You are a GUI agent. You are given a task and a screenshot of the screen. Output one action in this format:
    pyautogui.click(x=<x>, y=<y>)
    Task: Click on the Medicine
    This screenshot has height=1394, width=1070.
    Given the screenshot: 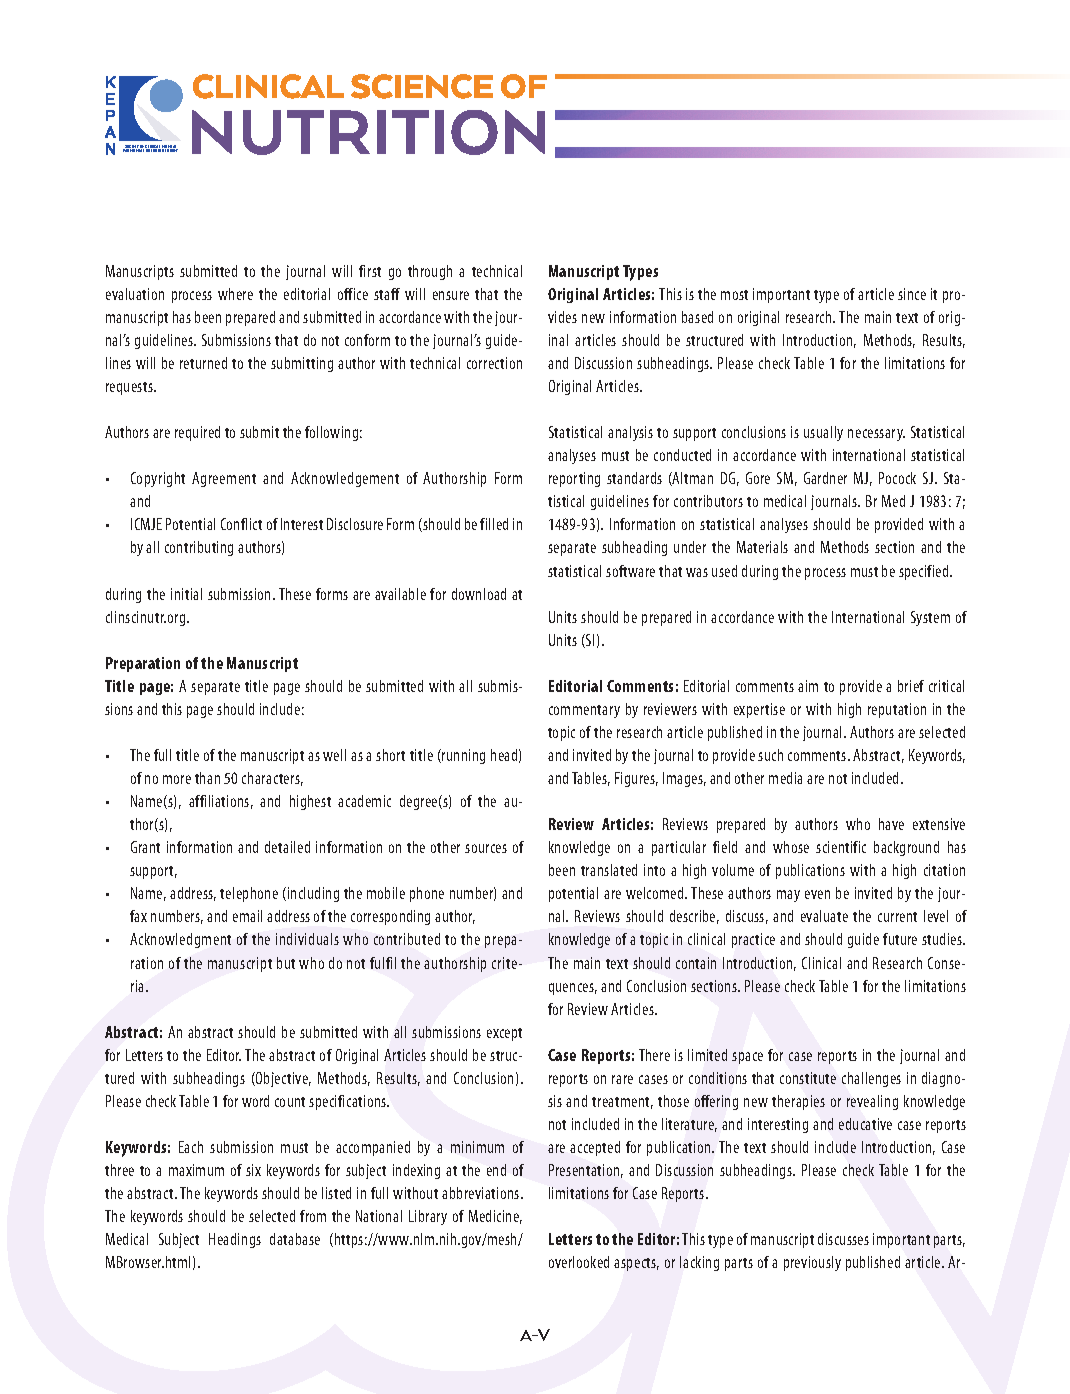 What is the action you would take?
    pyautogui.click(x=495, y=1217)
